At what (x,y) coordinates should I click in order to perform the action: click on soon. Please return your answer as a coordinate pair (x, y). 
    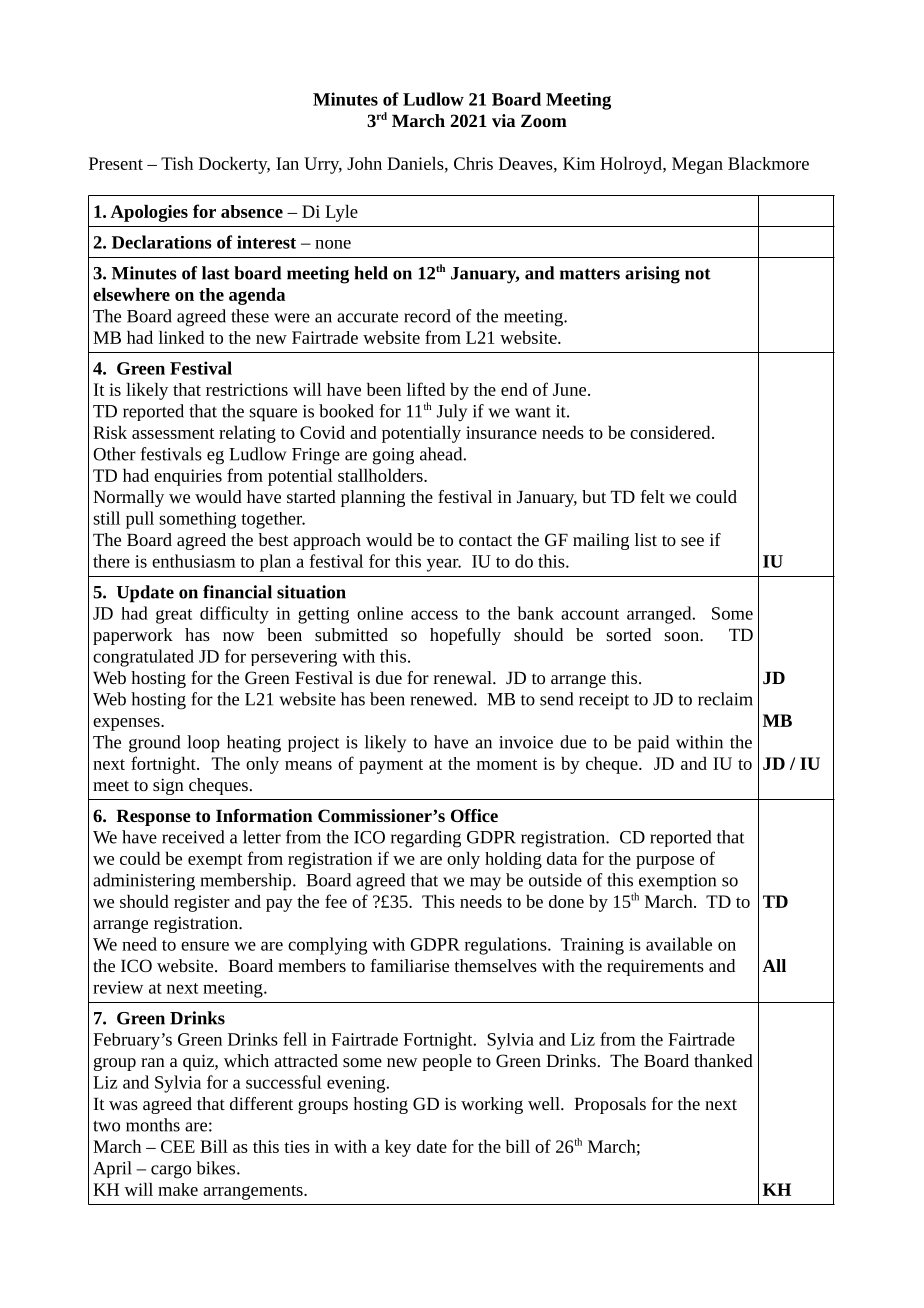
    Looking at the image, I should click on (682, 636).
